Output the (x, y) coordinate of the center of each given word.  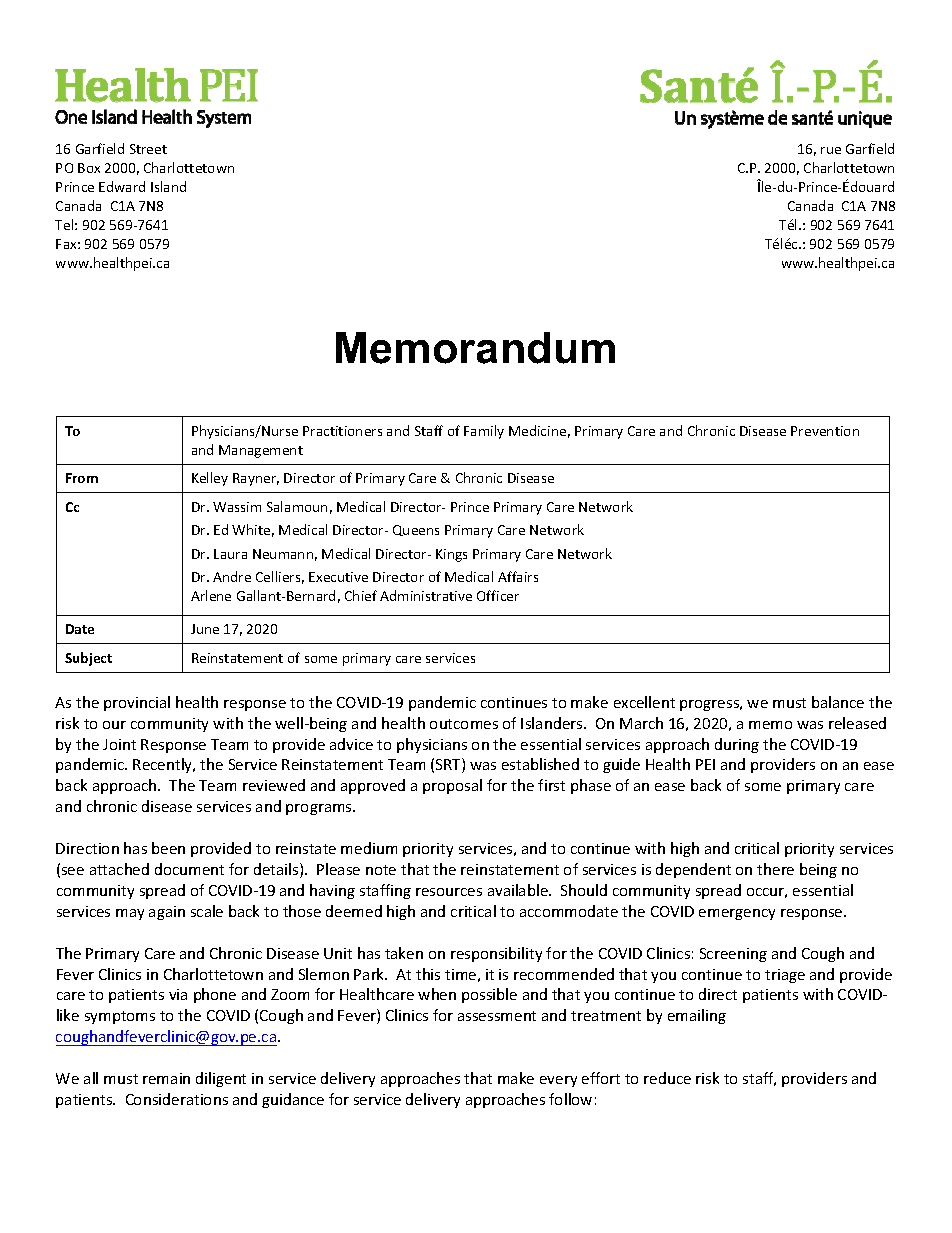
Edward (122, 186)
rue (831, 150)
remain (166, 1078)
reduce (667, 1078)
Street (148, 149)
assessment (497, 1016)
